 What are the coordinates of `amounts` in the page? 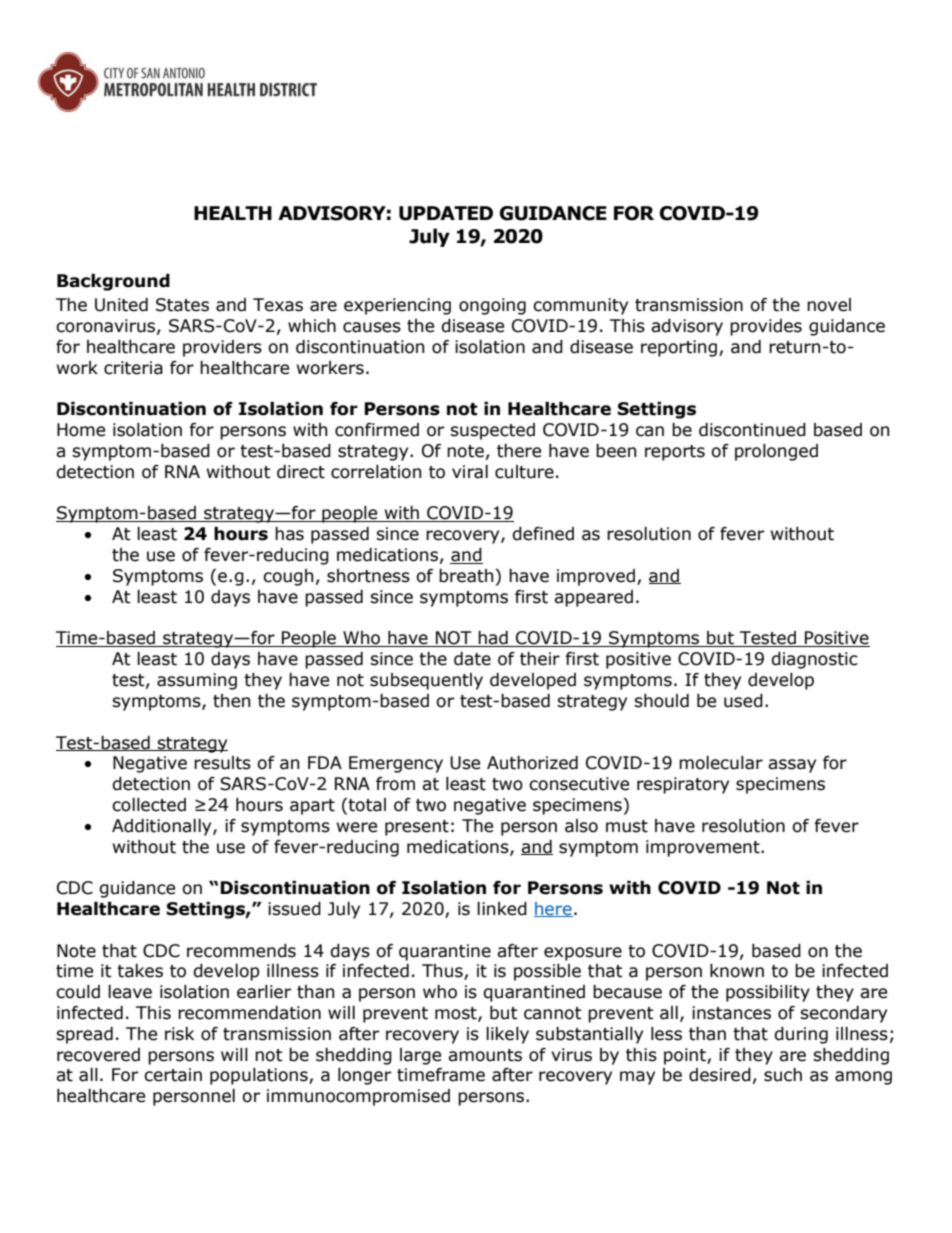 It's located at (485, 1055).
